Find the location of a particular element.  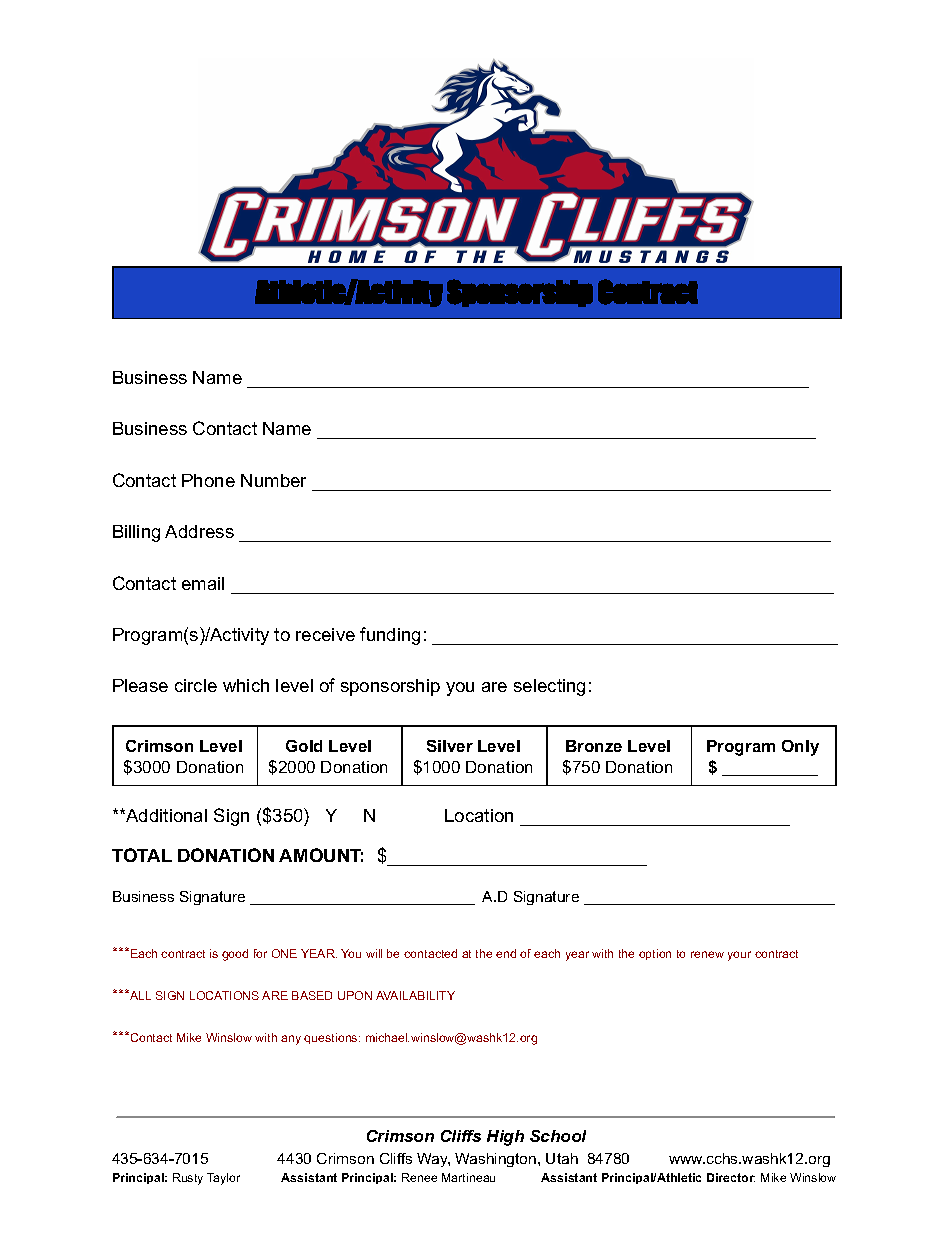

AVAILABILITY is located at coordinates (415, 995).
